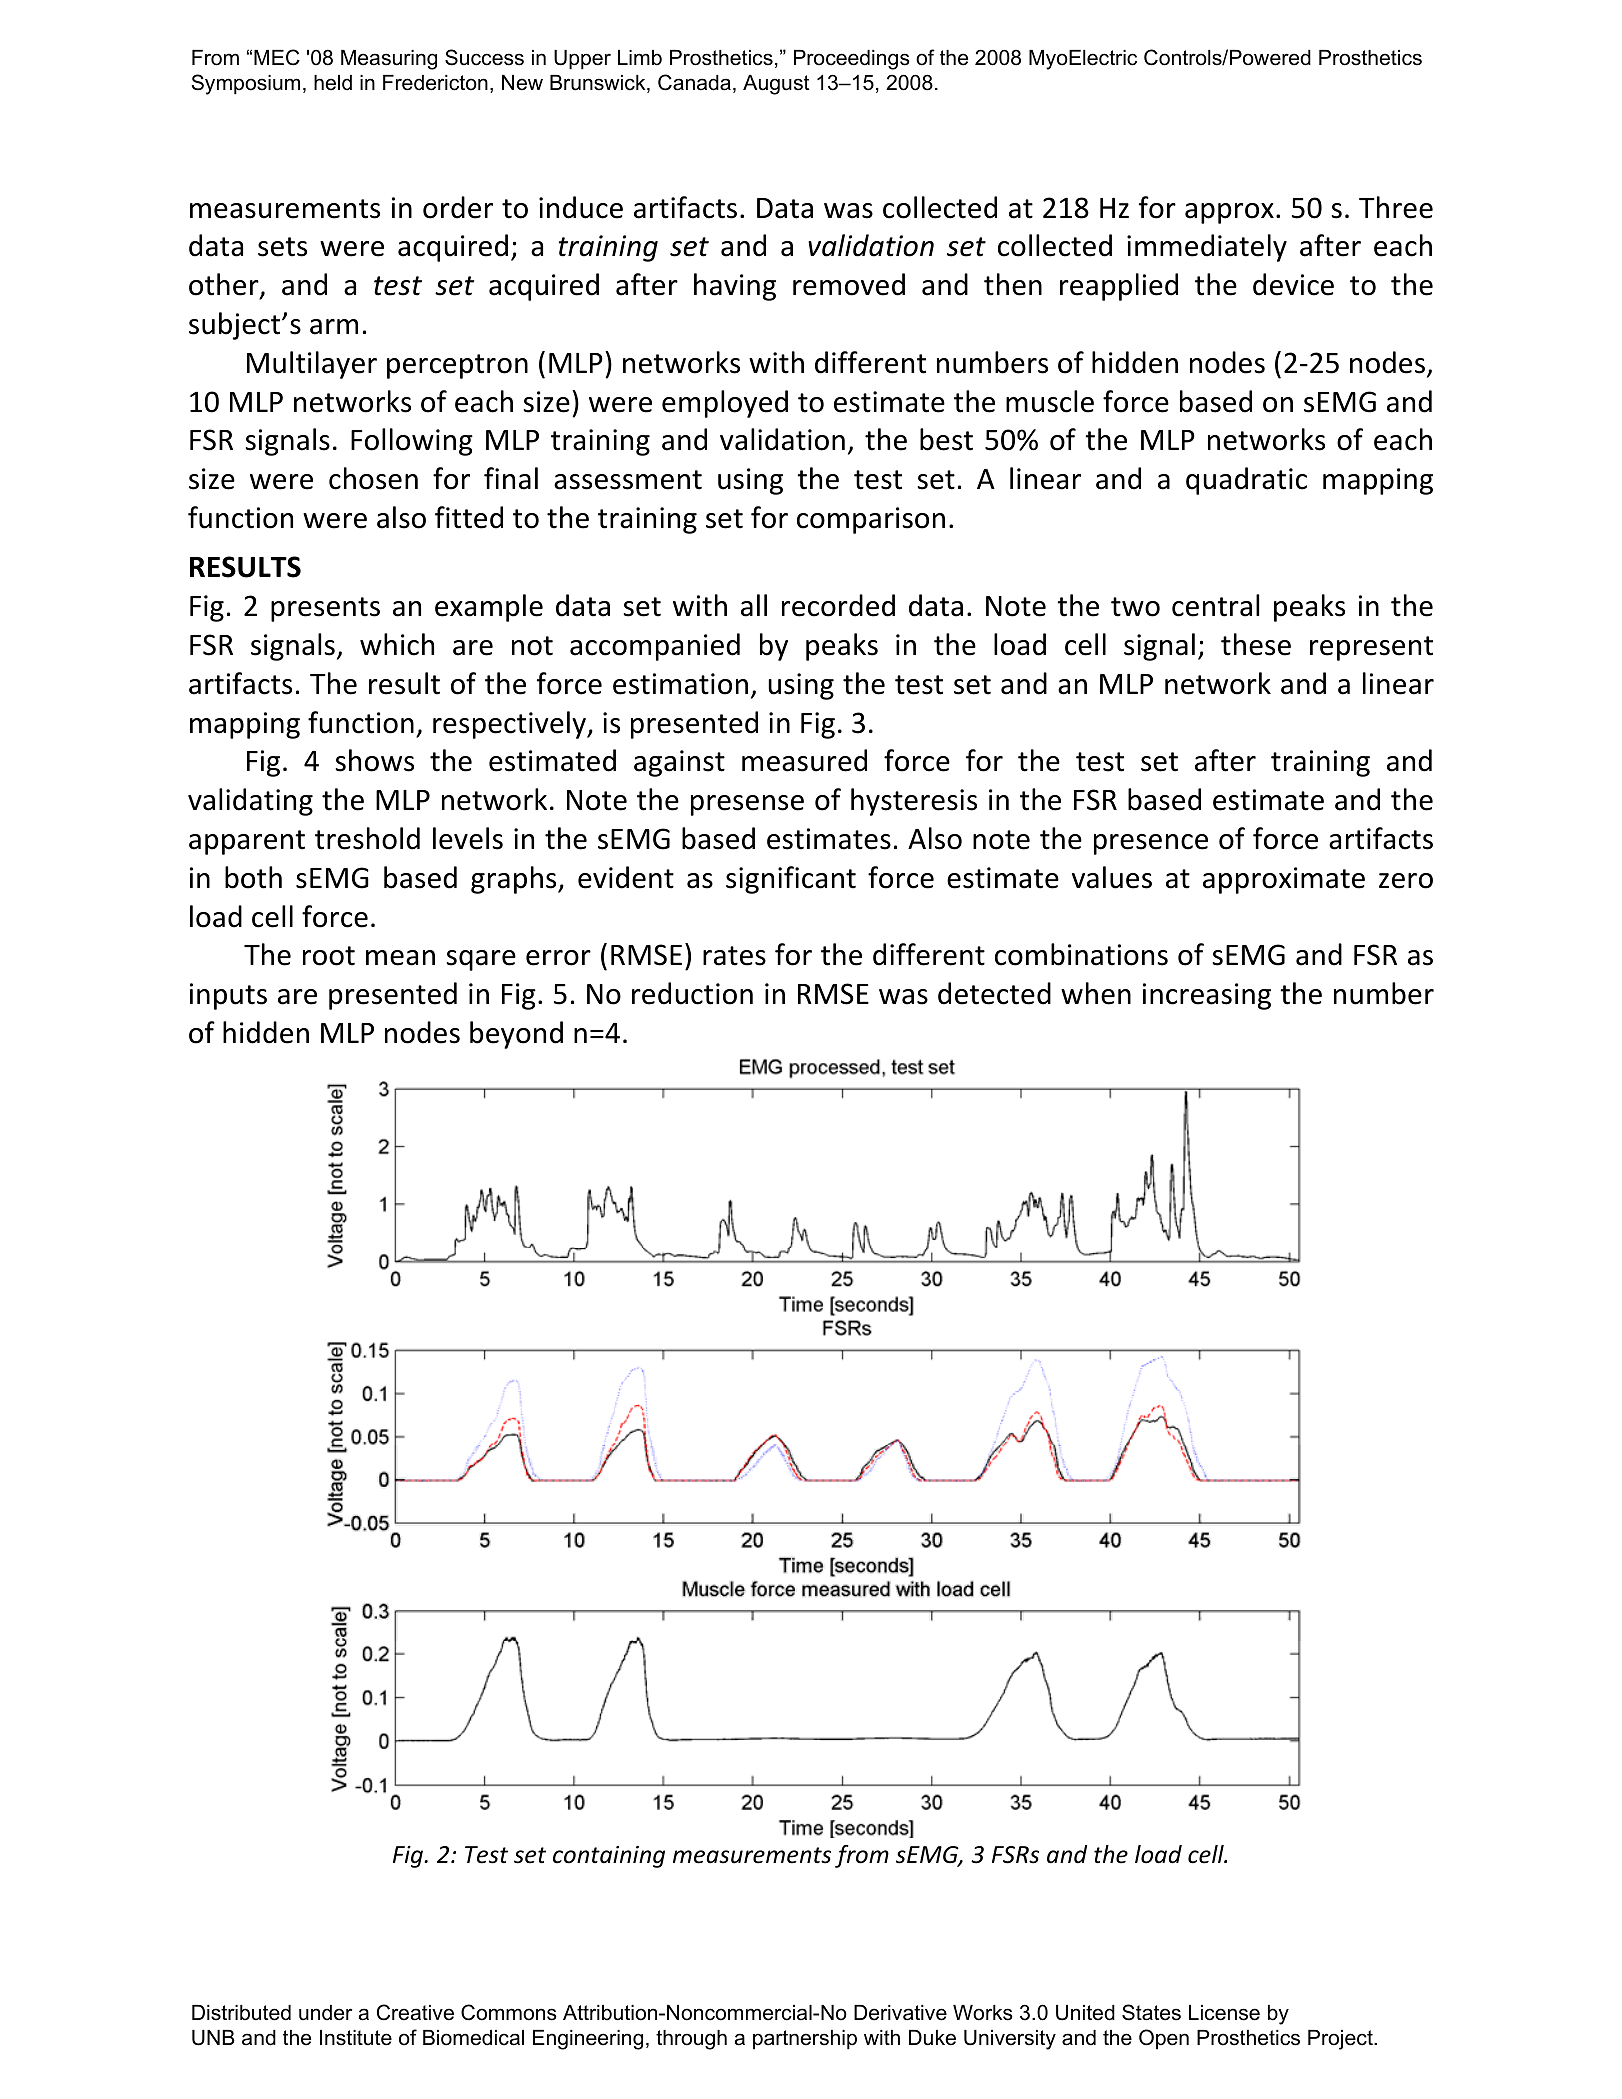 This screenshot has width=1622, height=2099. I want to click on measured, so click(804, 760).
